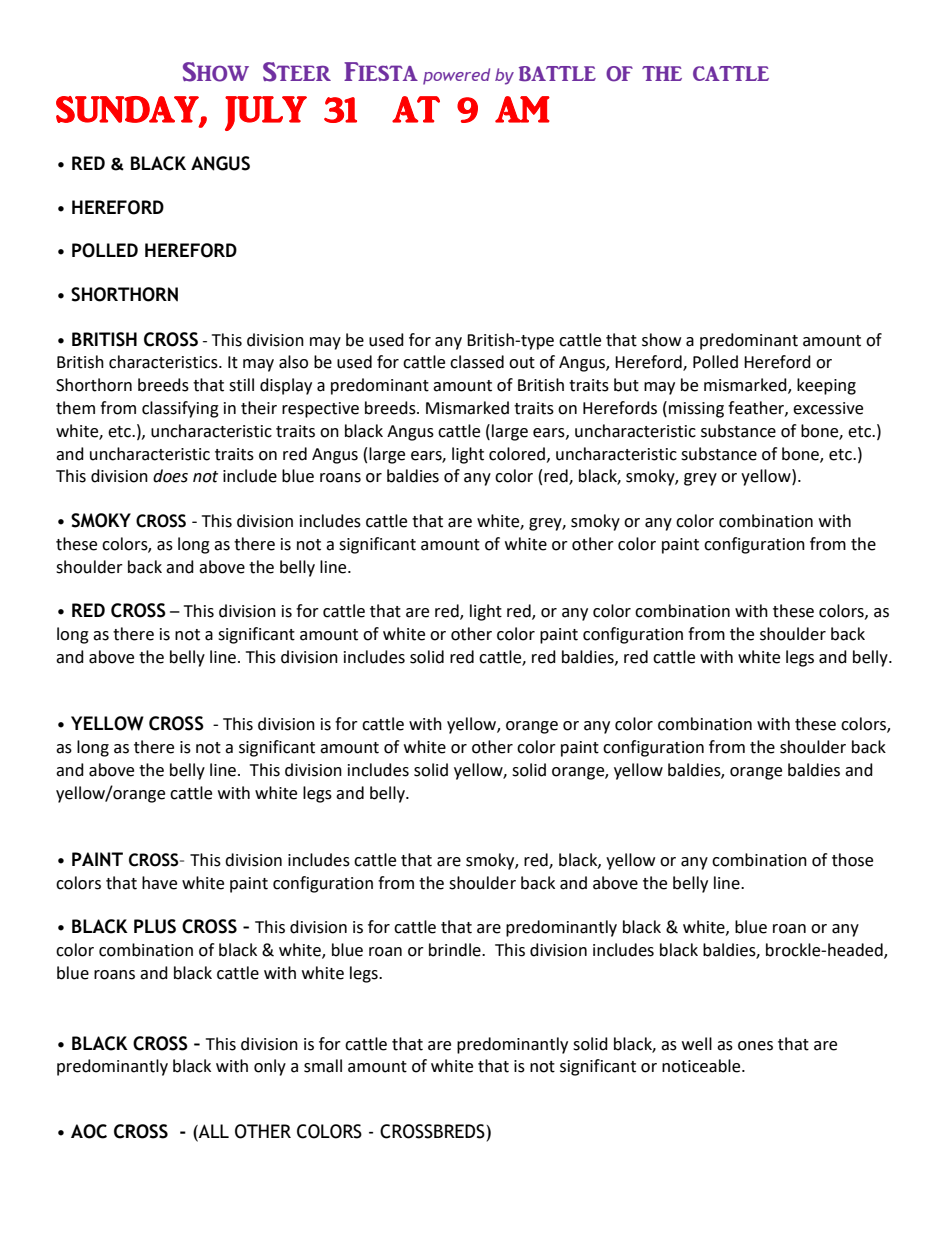 This screenshot has width=952, height=1233. I want to click on characteristics, so click(164, 362).
